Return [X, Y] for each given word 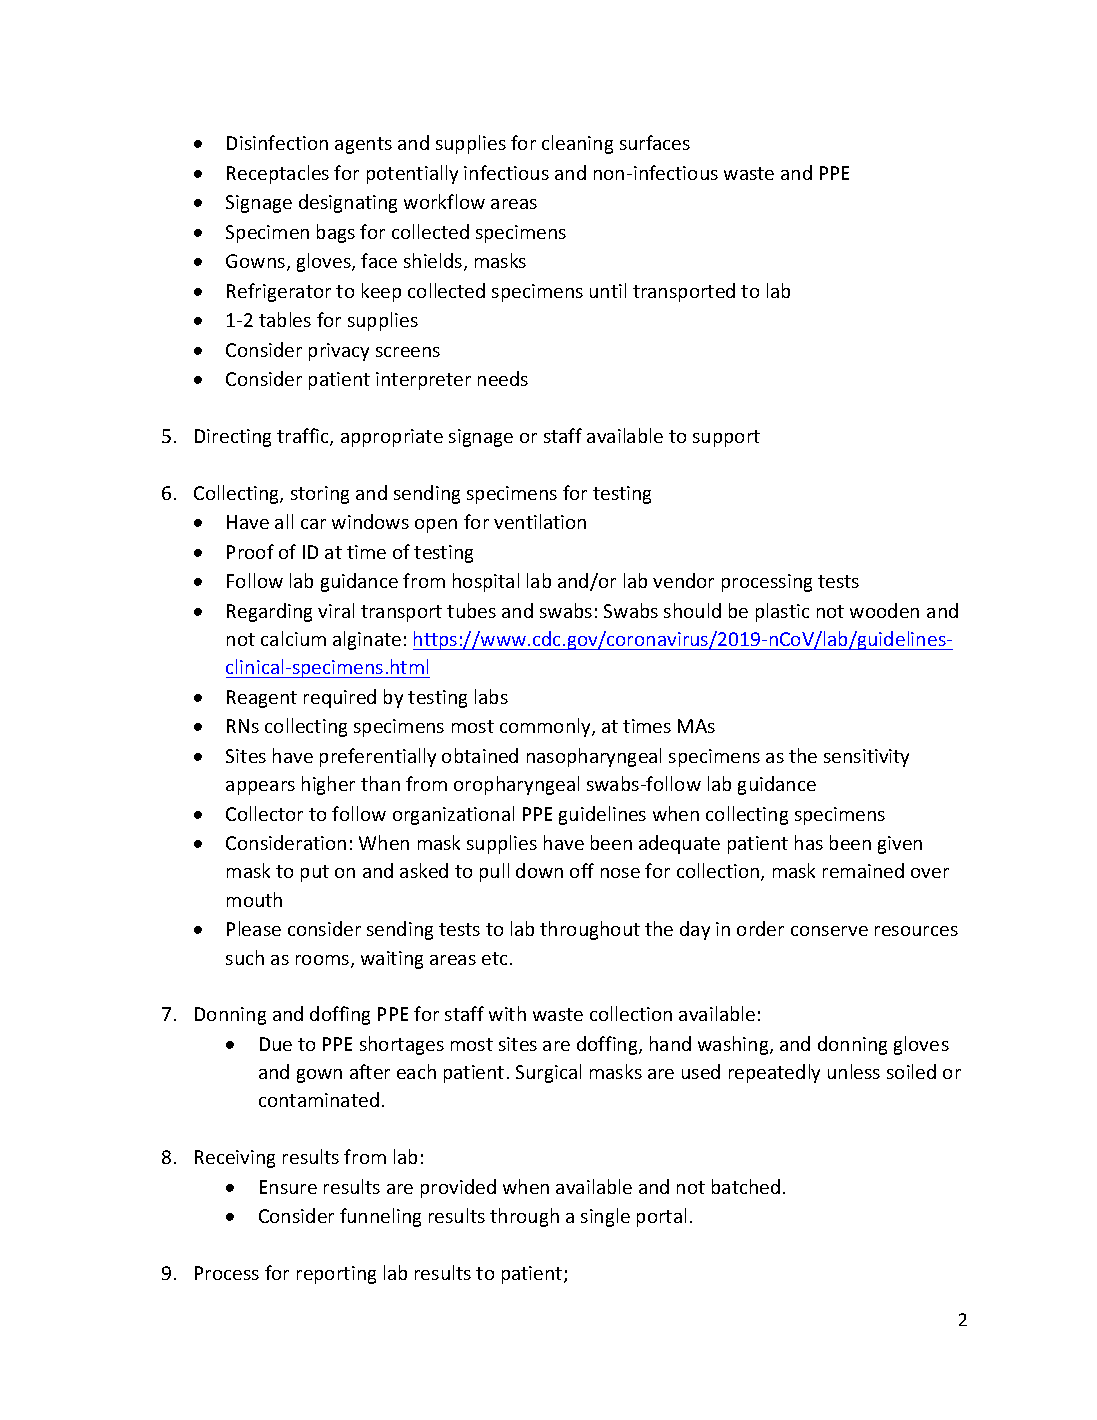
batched [746, 1186]
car [313, 524]
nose [620, 873]
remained [863, 870]
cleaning [577, 144]
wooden [884, 610]
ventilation [540, 521]
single [605, 1217]
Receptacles [278, 174]
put [315, 873]
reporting [336, 1275]
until [608, 290]
